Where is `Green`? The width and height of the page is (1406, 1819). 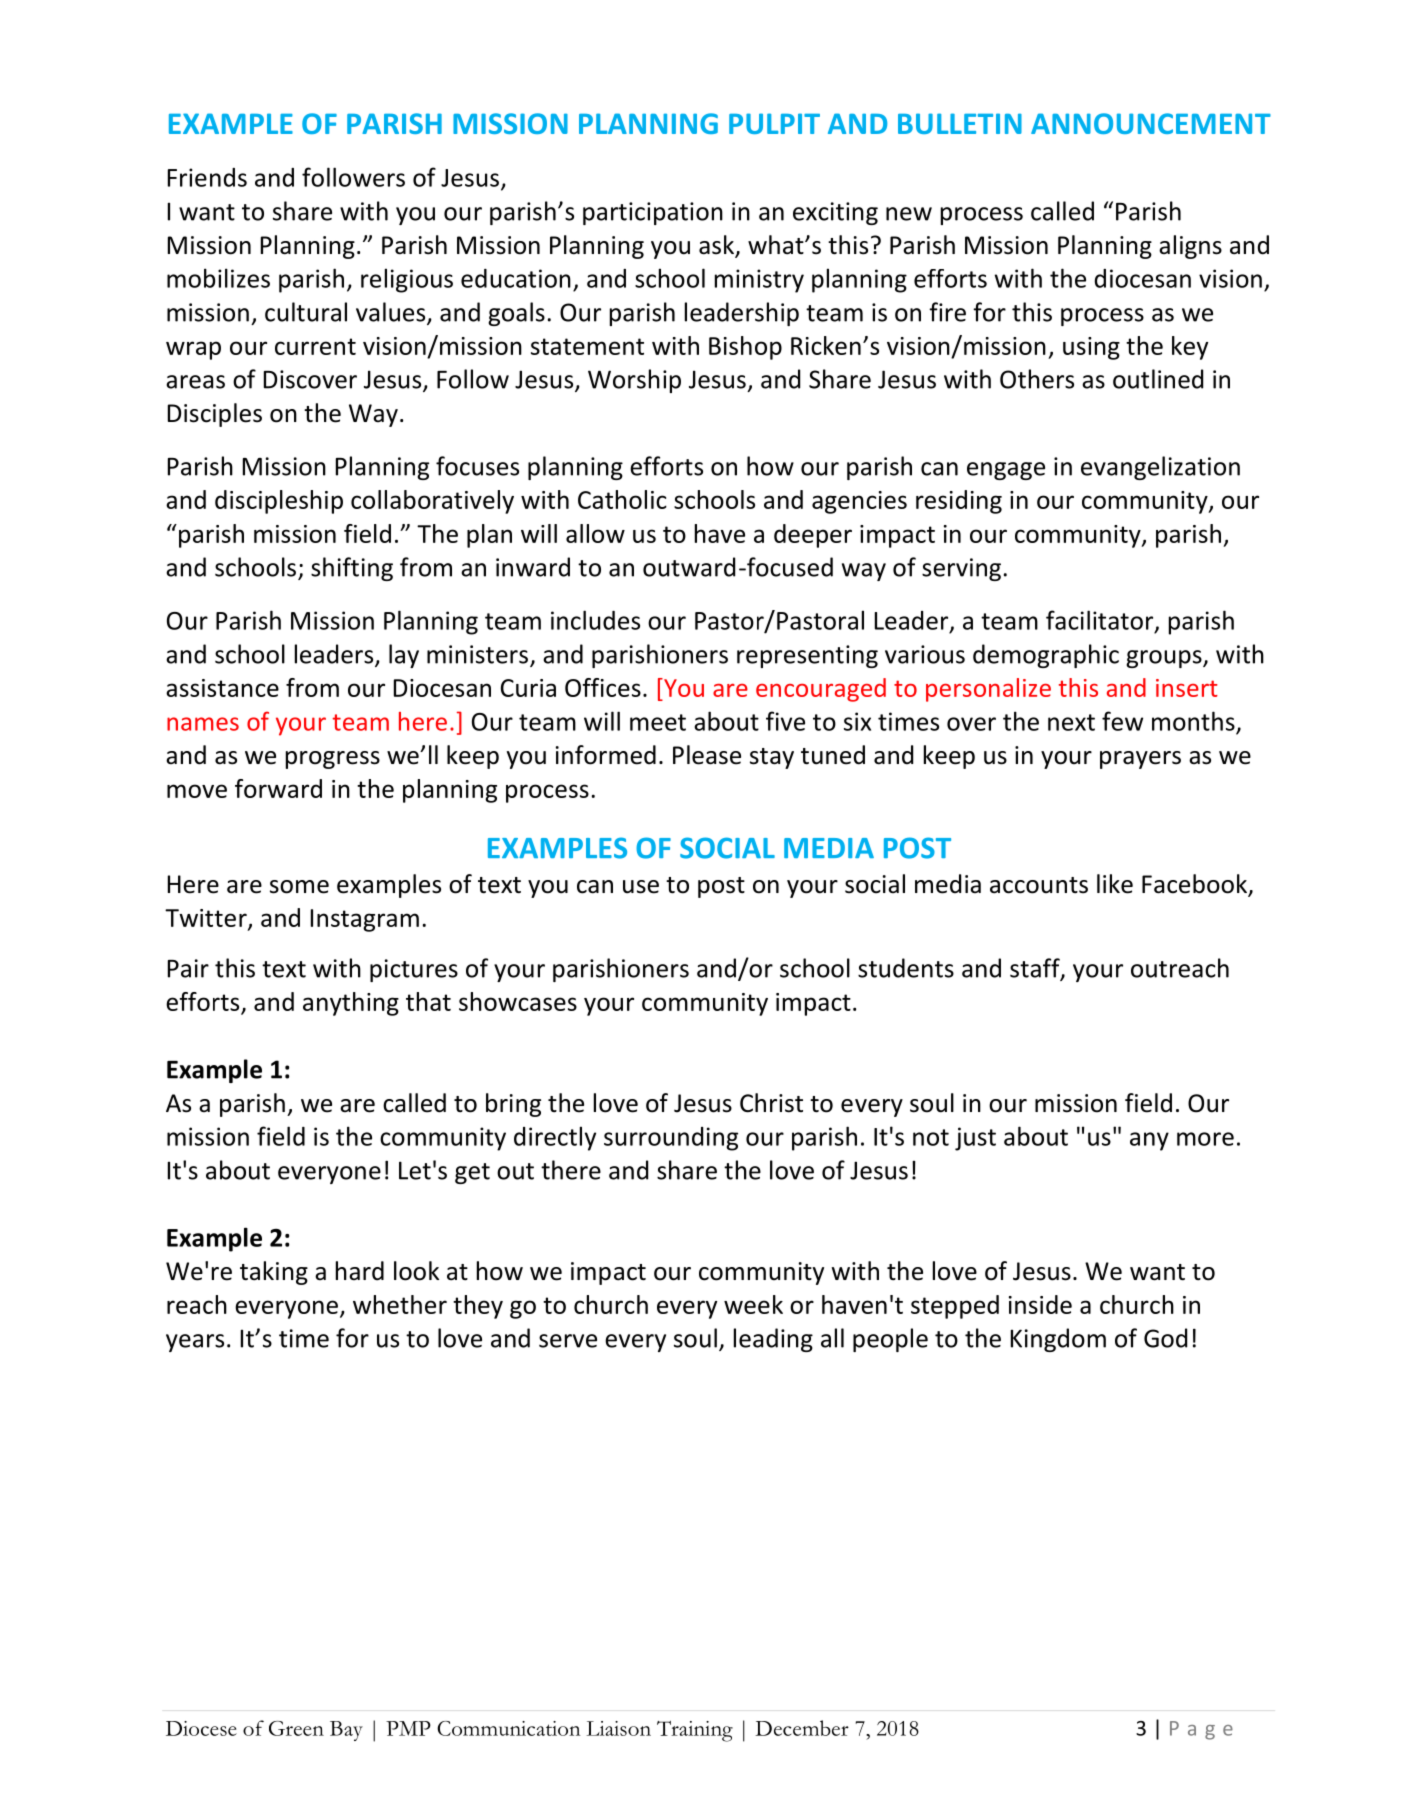
Green is located at coordinates (296, 1728).
